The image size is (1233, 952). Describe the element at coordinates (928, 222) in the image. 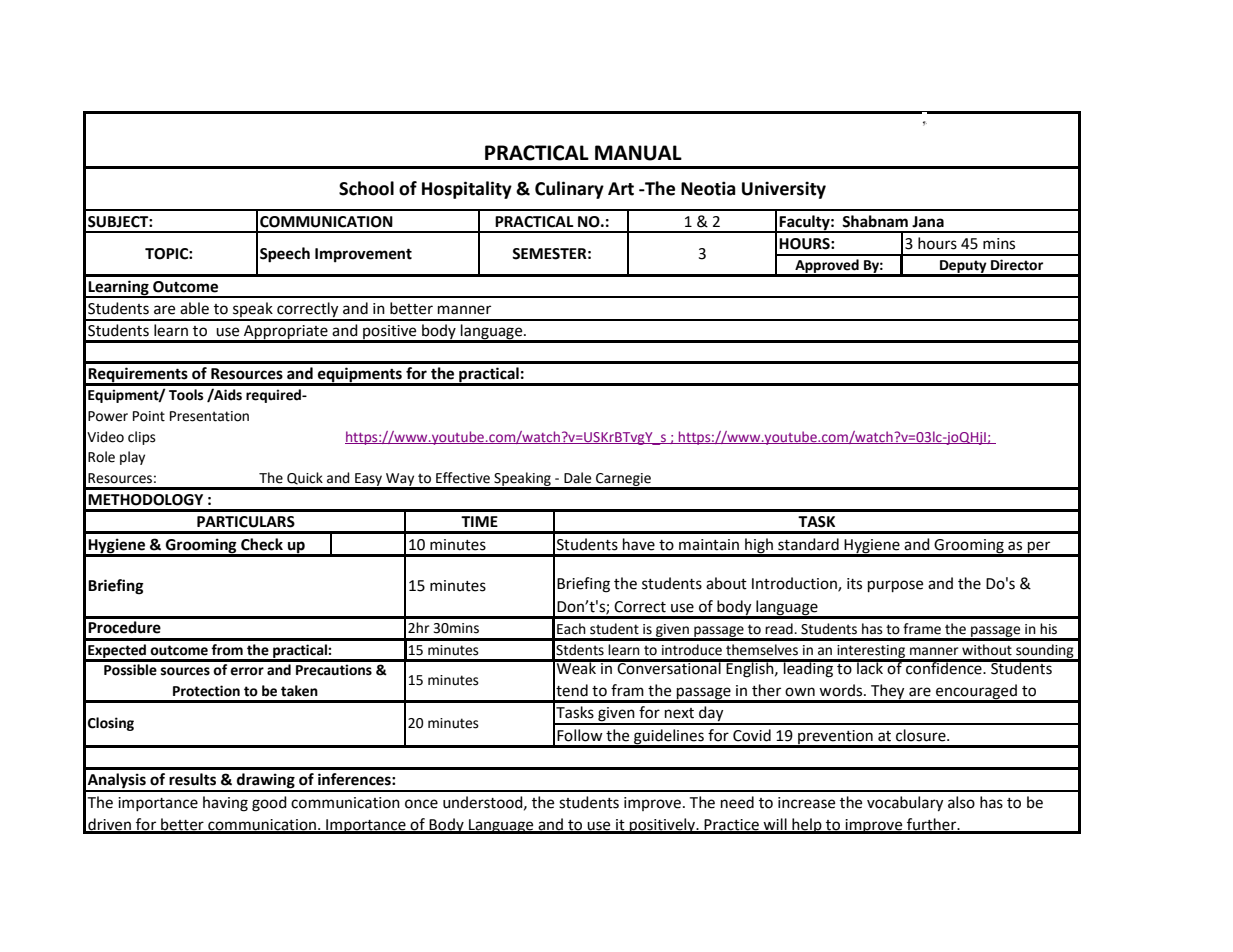

I see `Jana` at that location.
